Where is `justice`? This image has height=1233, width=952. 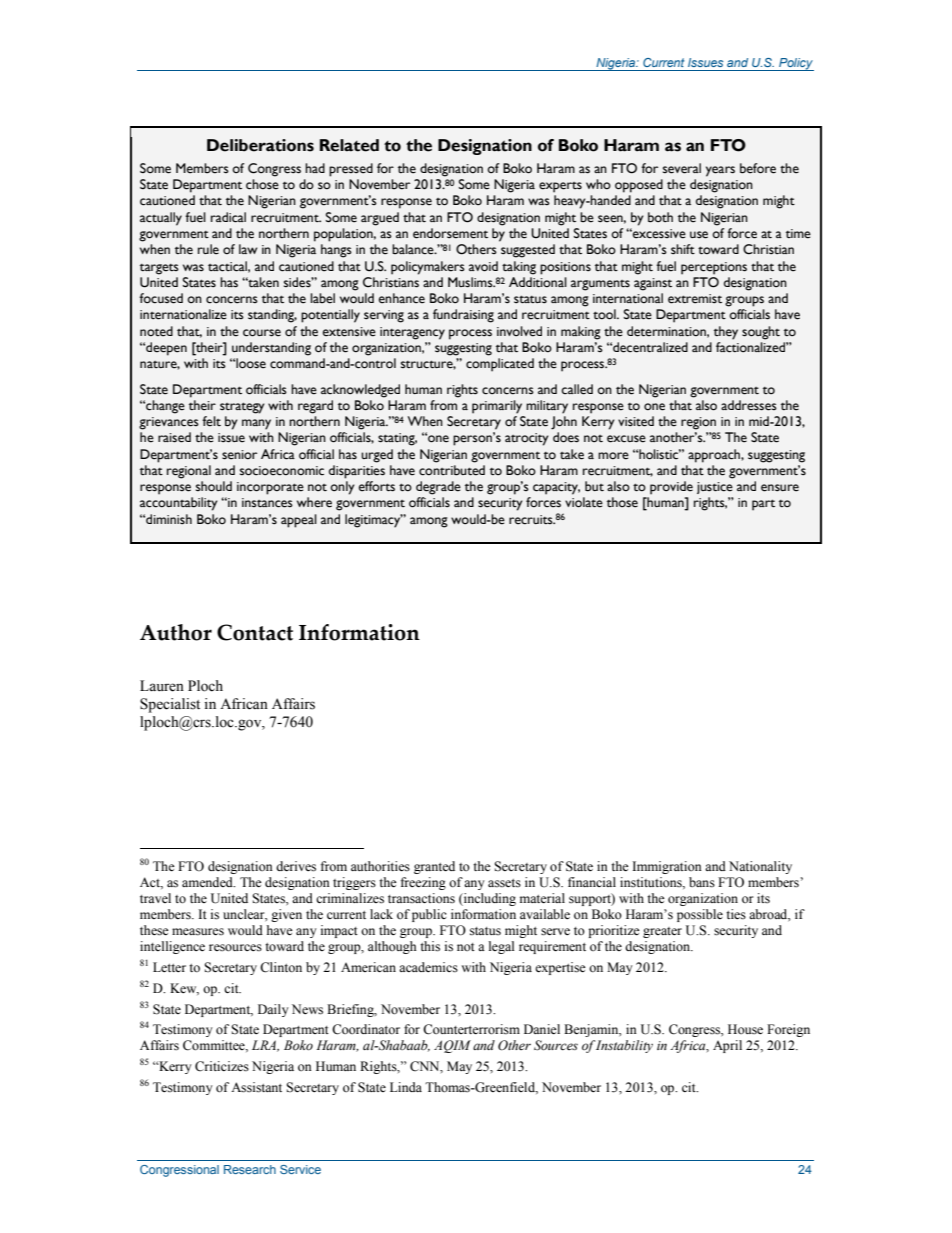 justice is located at coordinates (715, 488).
